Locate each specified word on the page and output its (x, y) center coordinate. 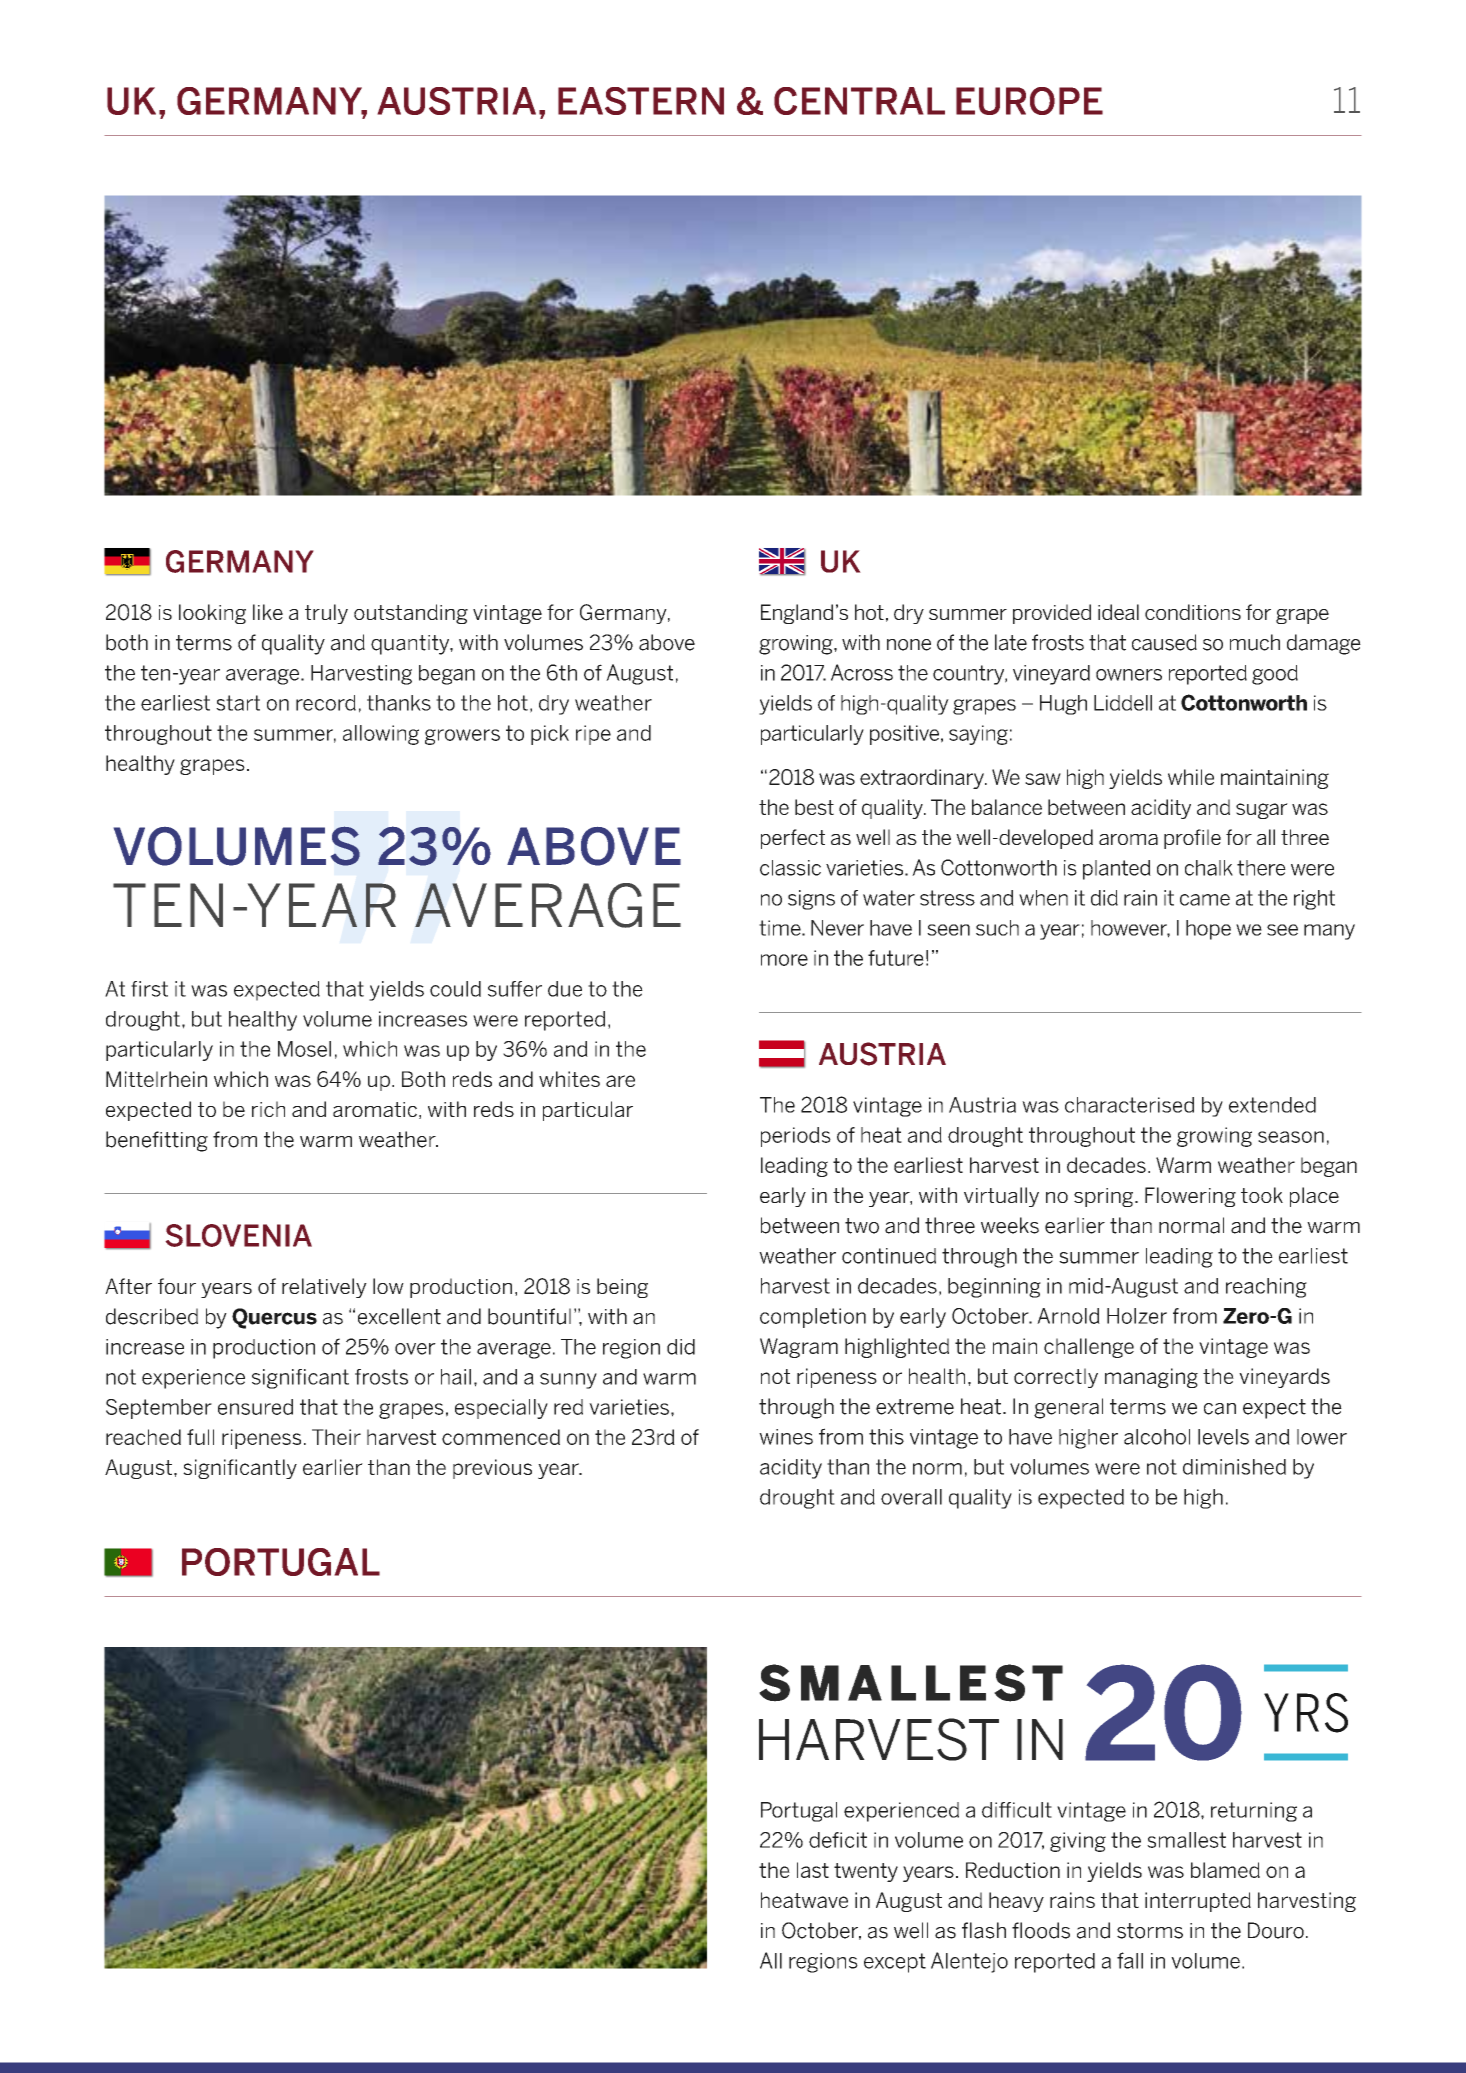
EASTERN (641, 101)
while (1191, 777)
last (813, 1870)
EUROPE (1029, 101)
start (238, 703)
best (814, 807)
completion (813, 1318)
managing (1151, 1378)
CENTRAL (859, 101)
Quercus (274, 1318)
